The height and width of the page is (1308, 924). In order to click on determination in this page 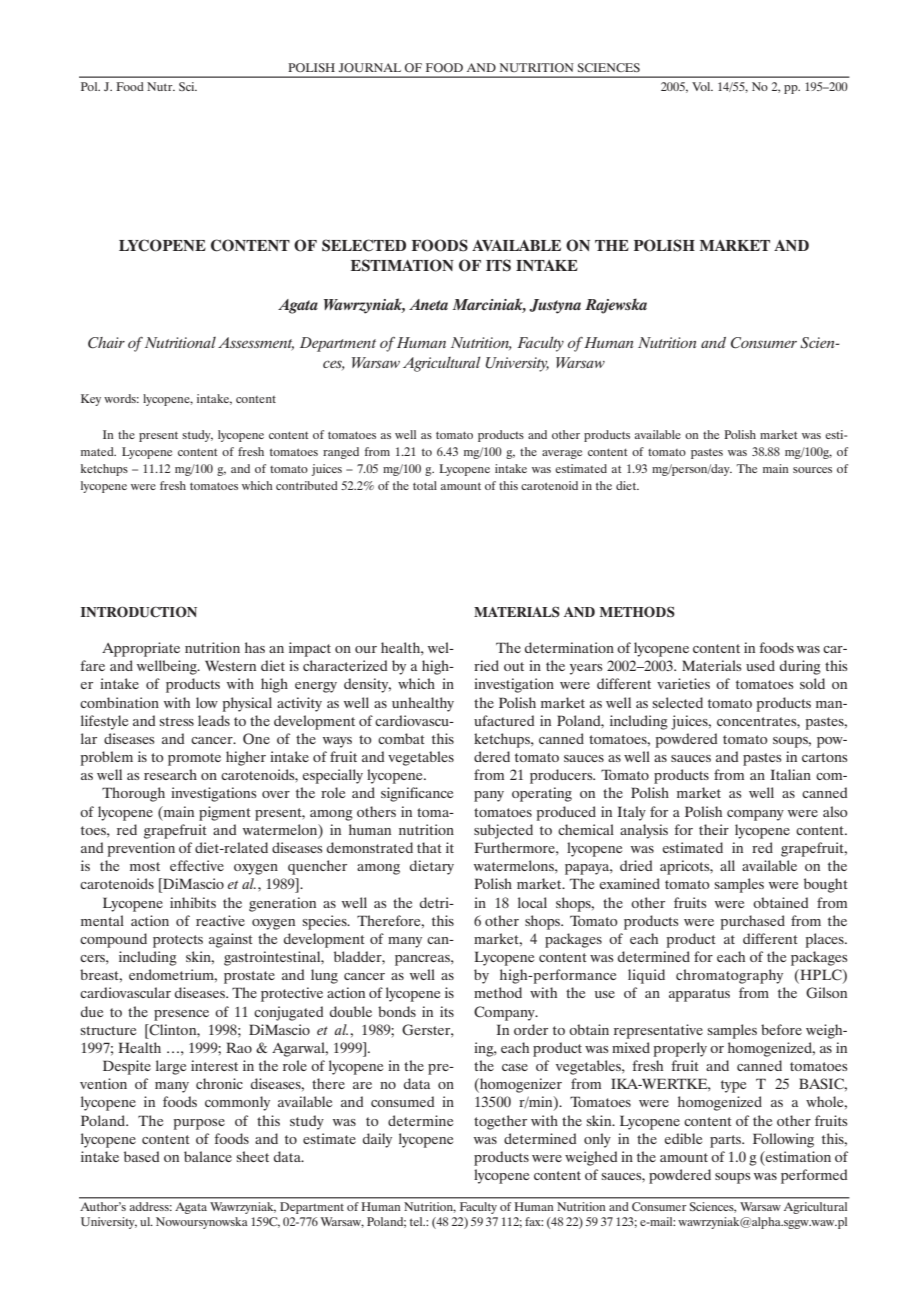, I will do `click(569, 647)`.
